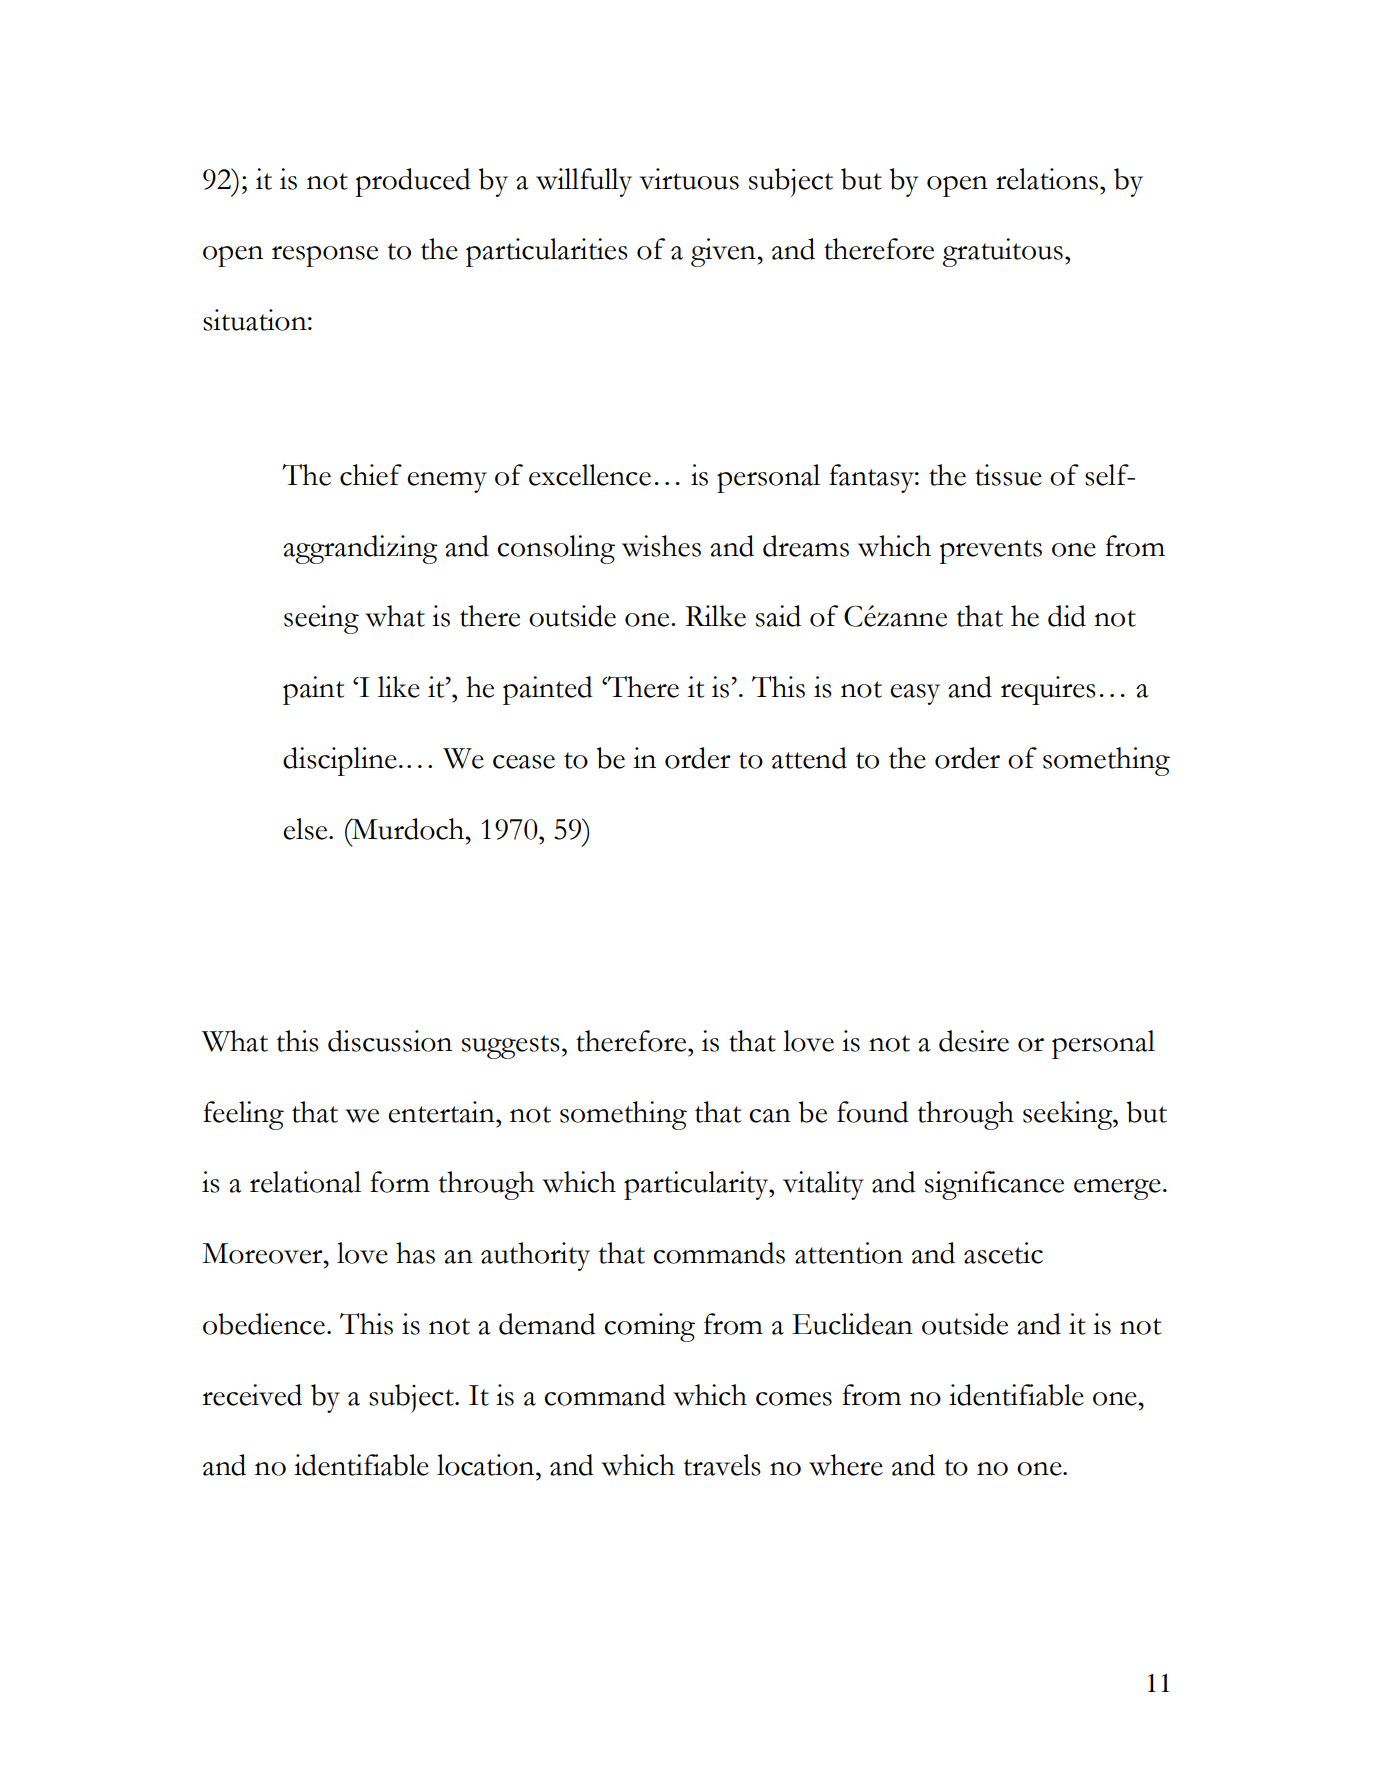  I want to click on particularity, so click(697, 1185).
